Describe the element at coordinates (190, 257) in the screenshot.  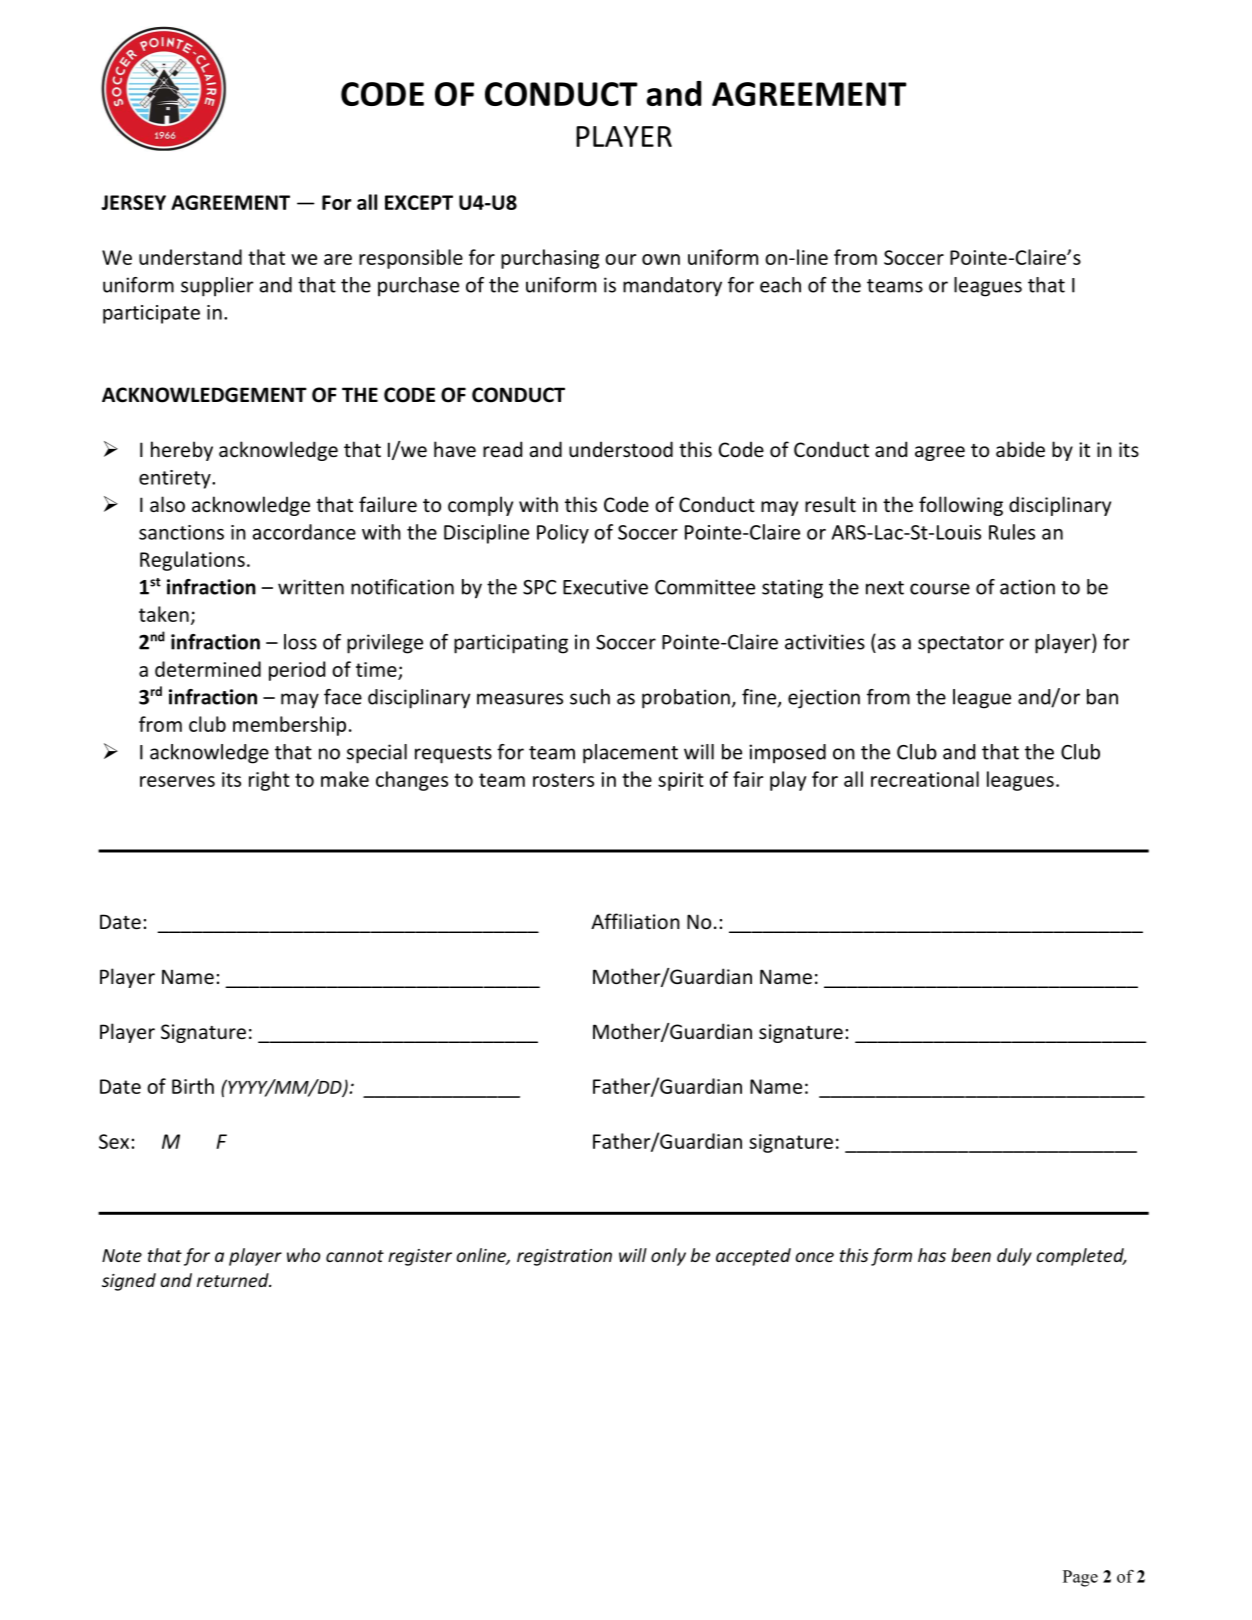
I see `understand` at that location.
